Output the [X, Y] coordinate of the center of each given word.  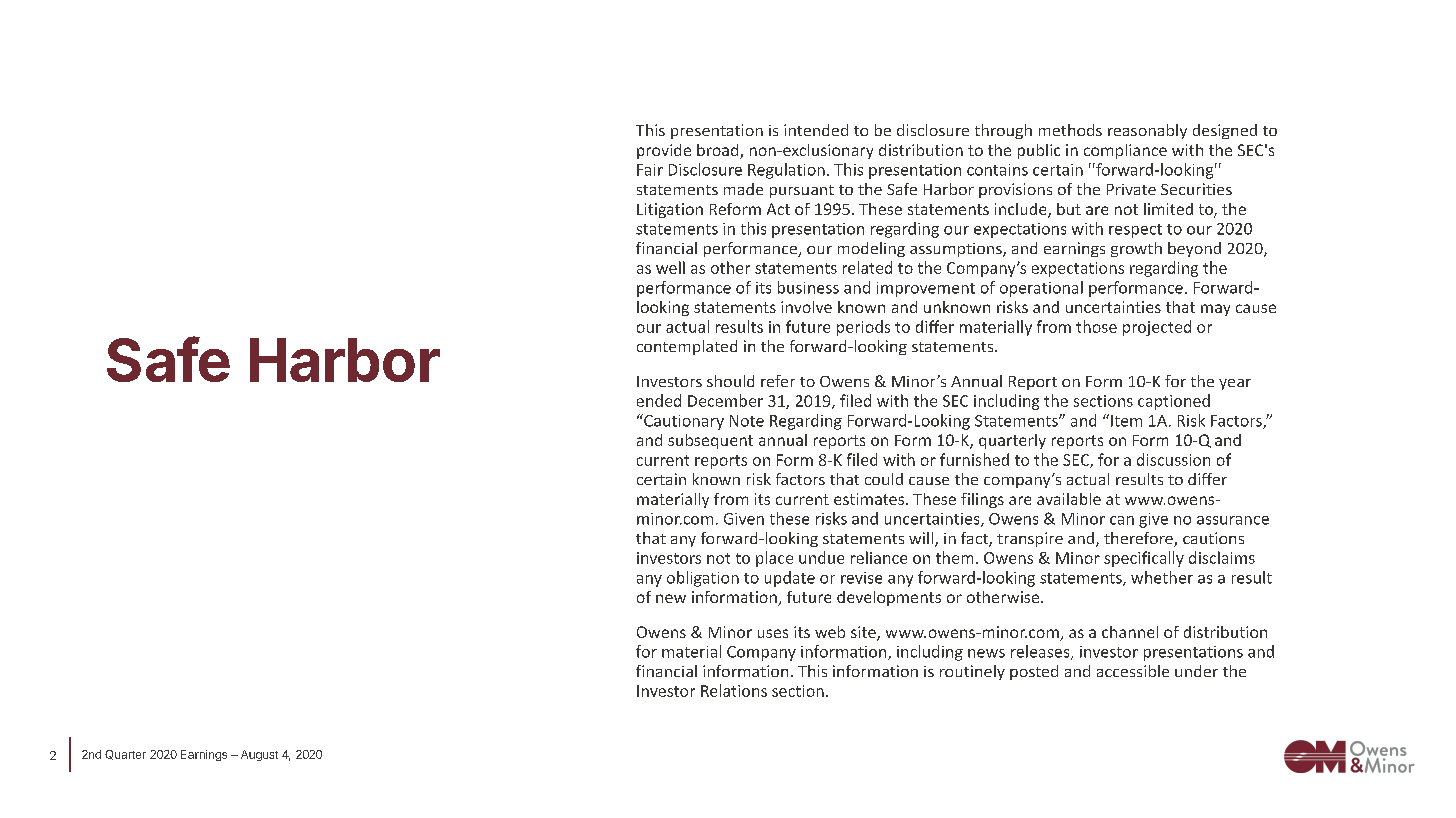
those [1096, 326]
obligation [703, 579]
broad [719, 151]
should [730, 381]
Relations [734, 690]
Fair [650, 170]
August [259, 755]
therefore [1139, 539]
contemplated [687, 347]
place [774, 559]
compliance [1125, 151]
